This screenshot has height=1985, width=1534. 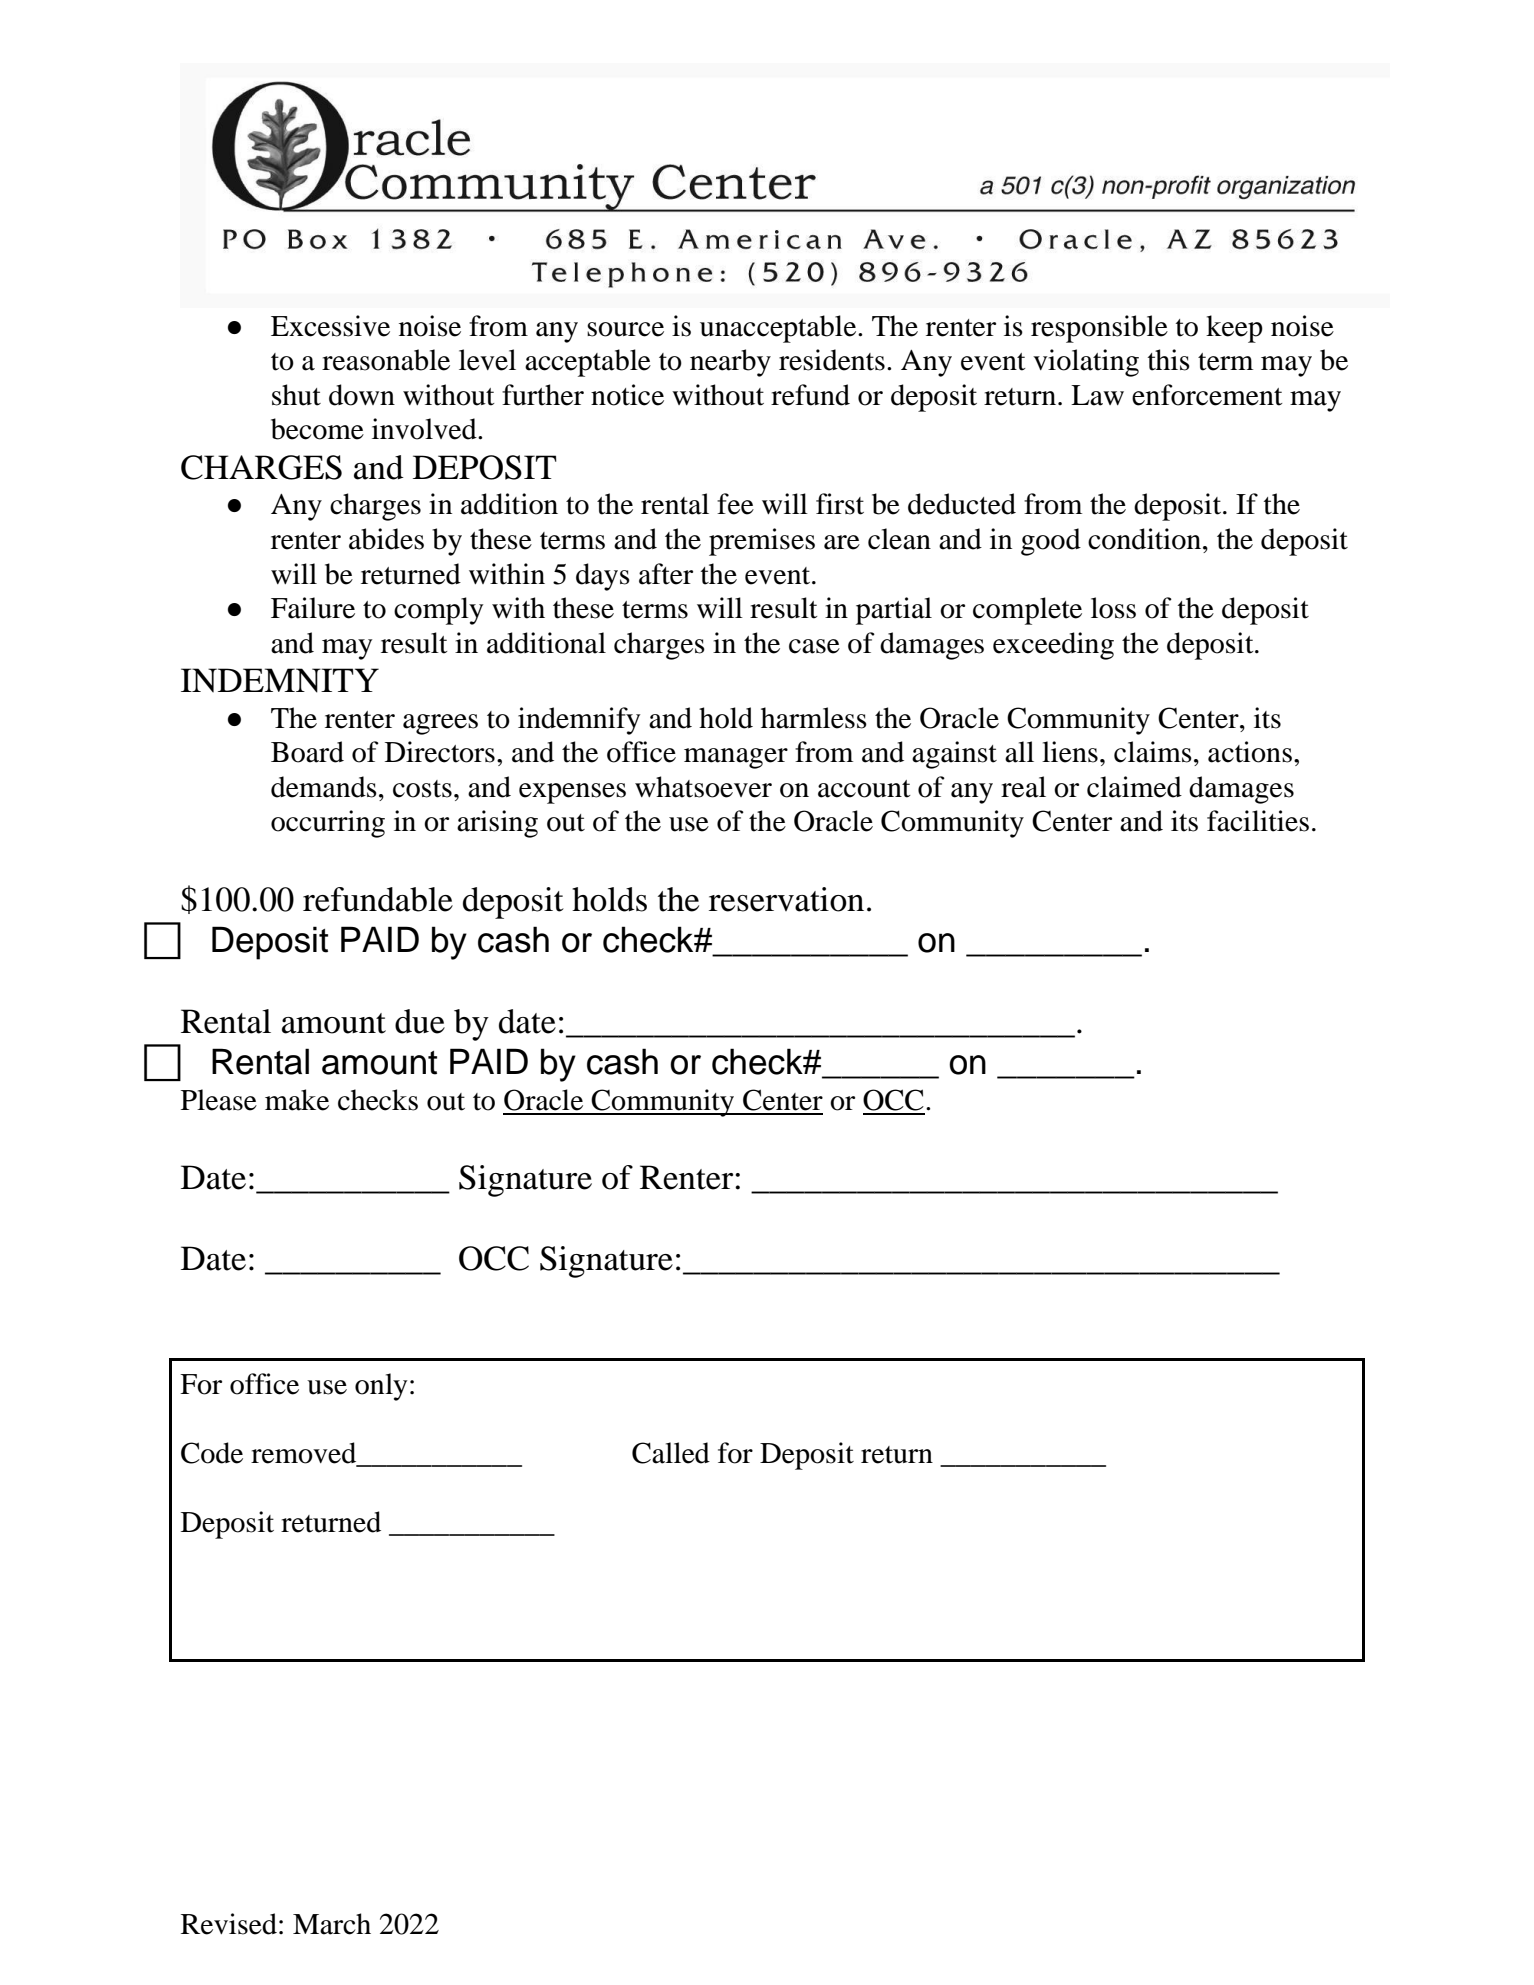 I want to click on this, so click(x=1169, y=360).
